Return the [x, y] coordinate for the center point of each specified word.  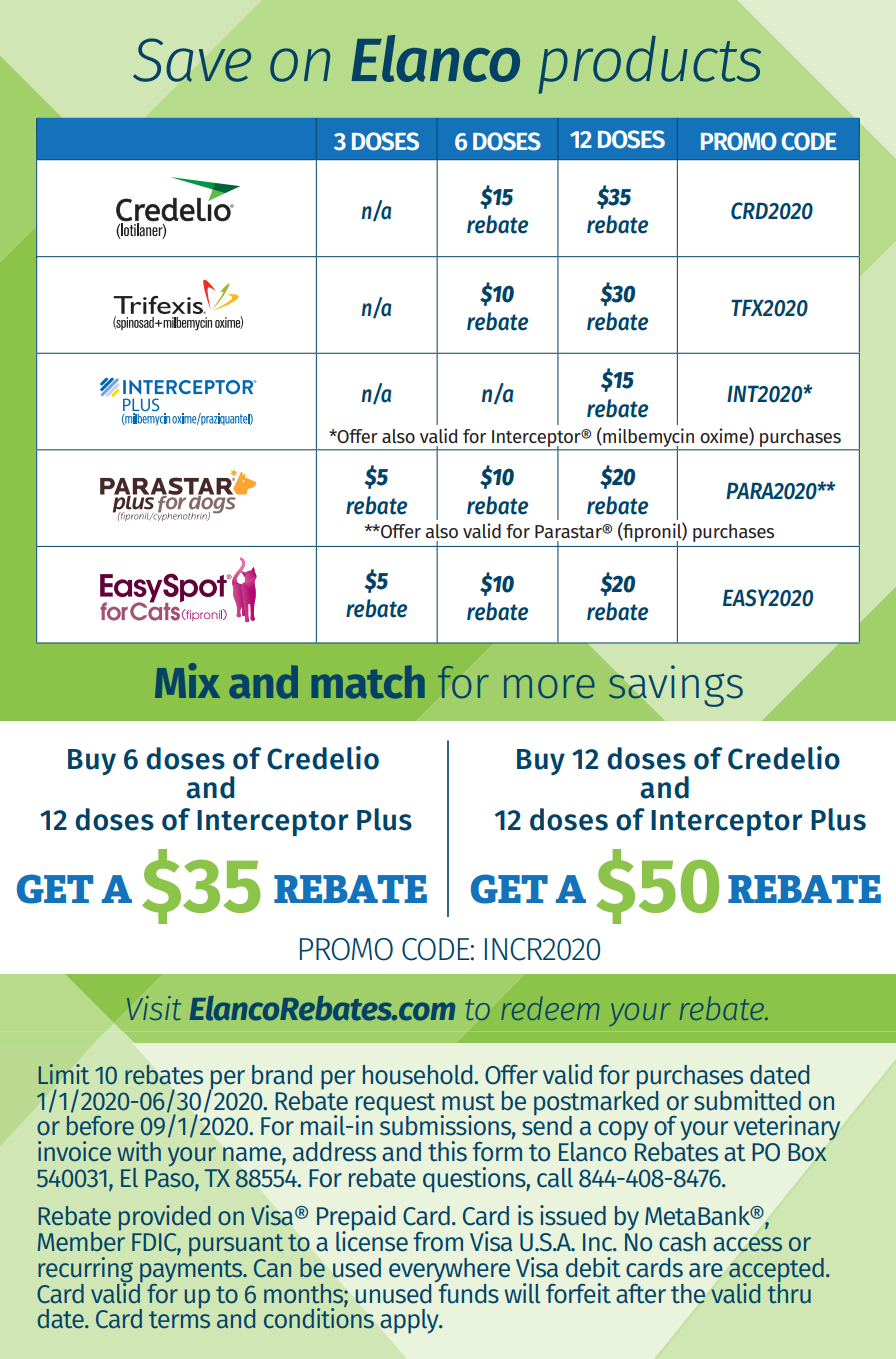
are [706, 1270]
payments [191, 1272]
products [650, 65]
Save [192, 60]
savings [675, 686]
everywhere [449, 1271]
